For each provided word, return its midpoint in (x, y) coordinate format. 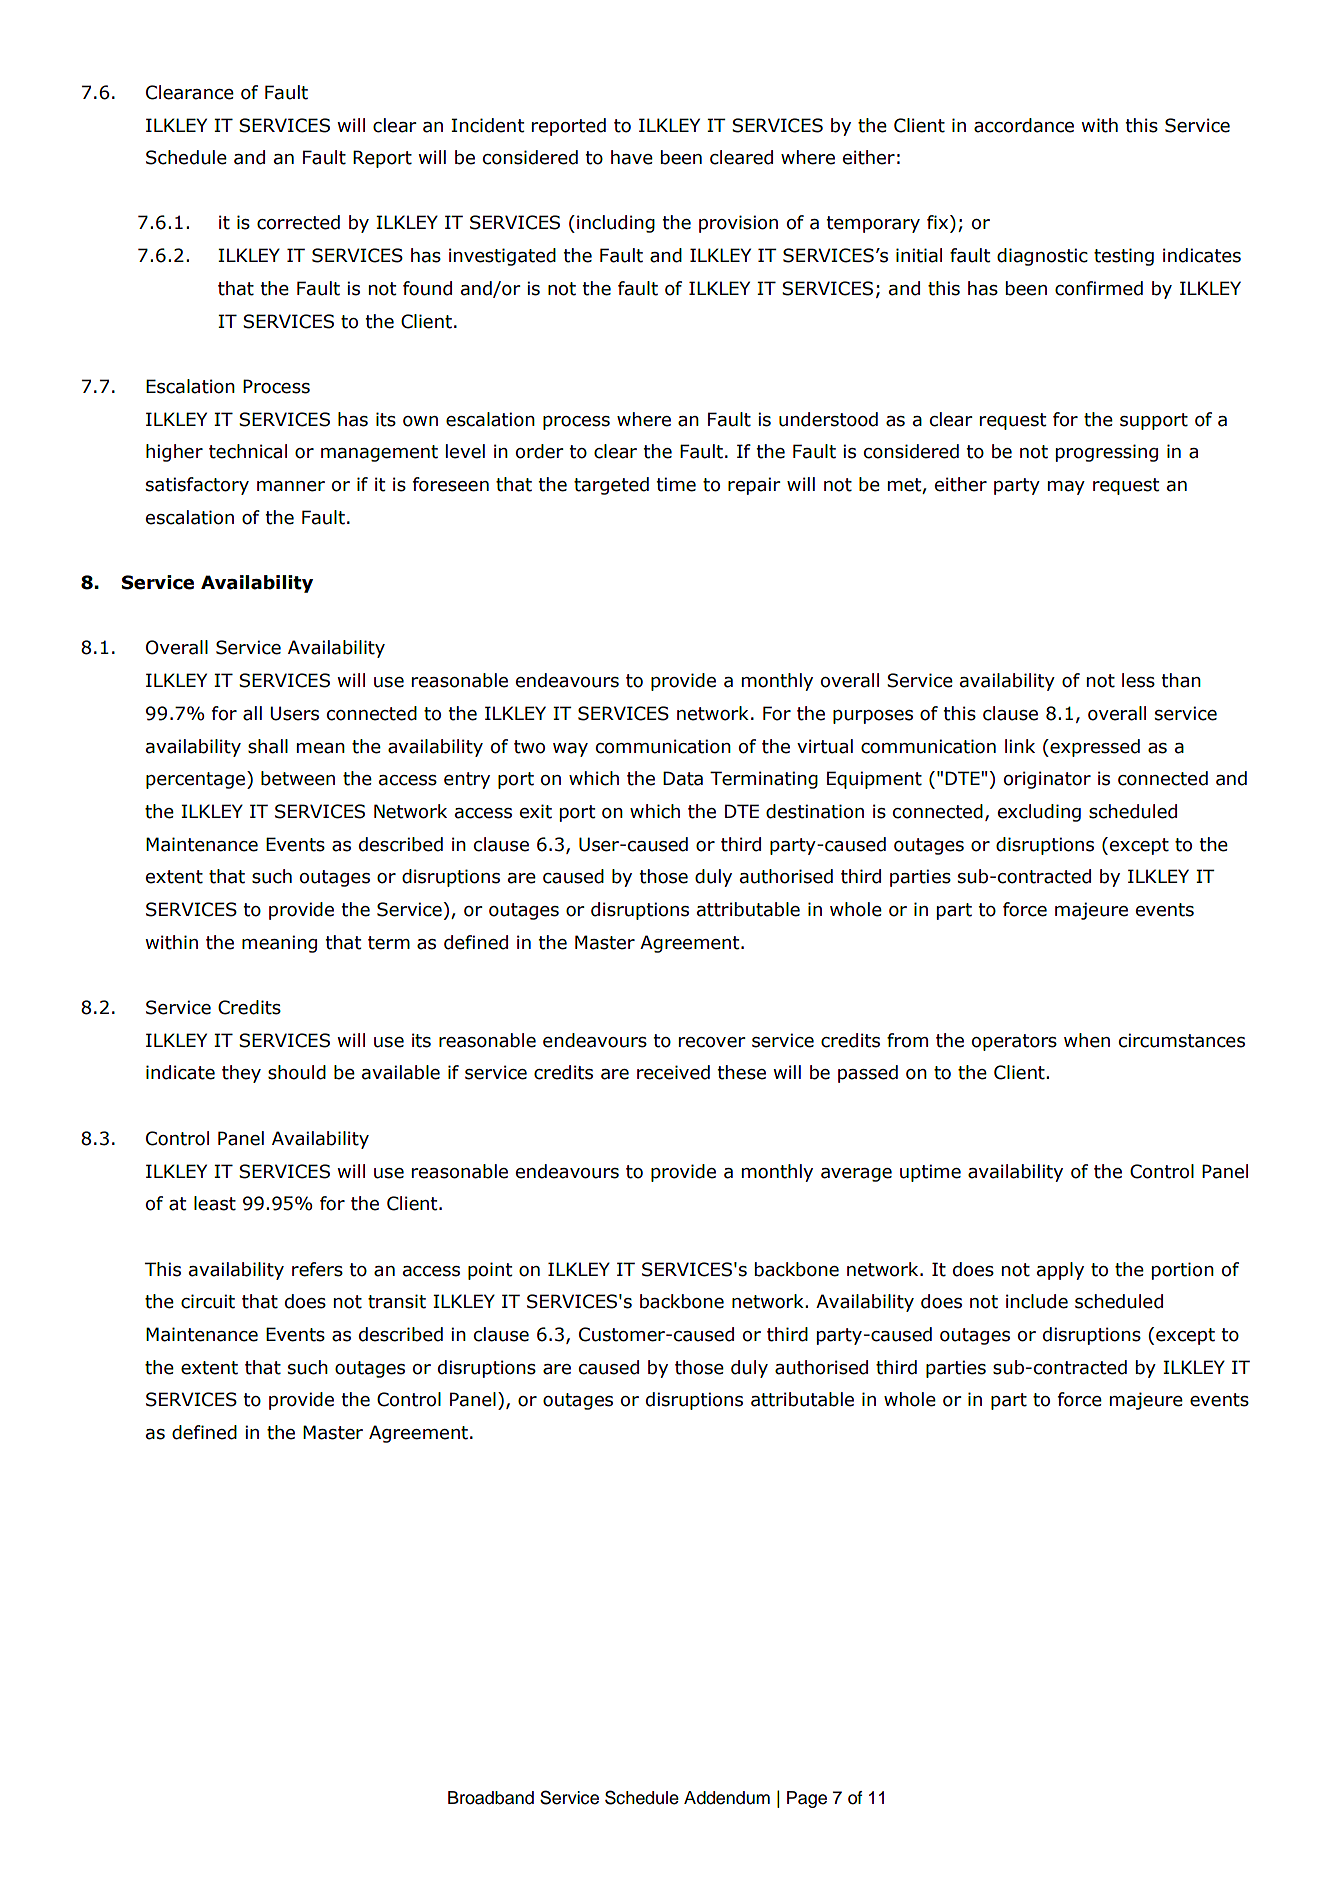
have (632, 157)
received (673, 1072)
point (490, 1271)
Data (683, 778)
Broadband (491, 1798)
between (298, 778)
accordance (1024, 125)
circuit (208, 1301)
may (1066, 488)
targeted (611, 486)
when (1087, 1040)
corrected (298, 222)
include (1037, 1301)
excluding (1039, 813)
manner (291, 486)
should (297, 1072)
